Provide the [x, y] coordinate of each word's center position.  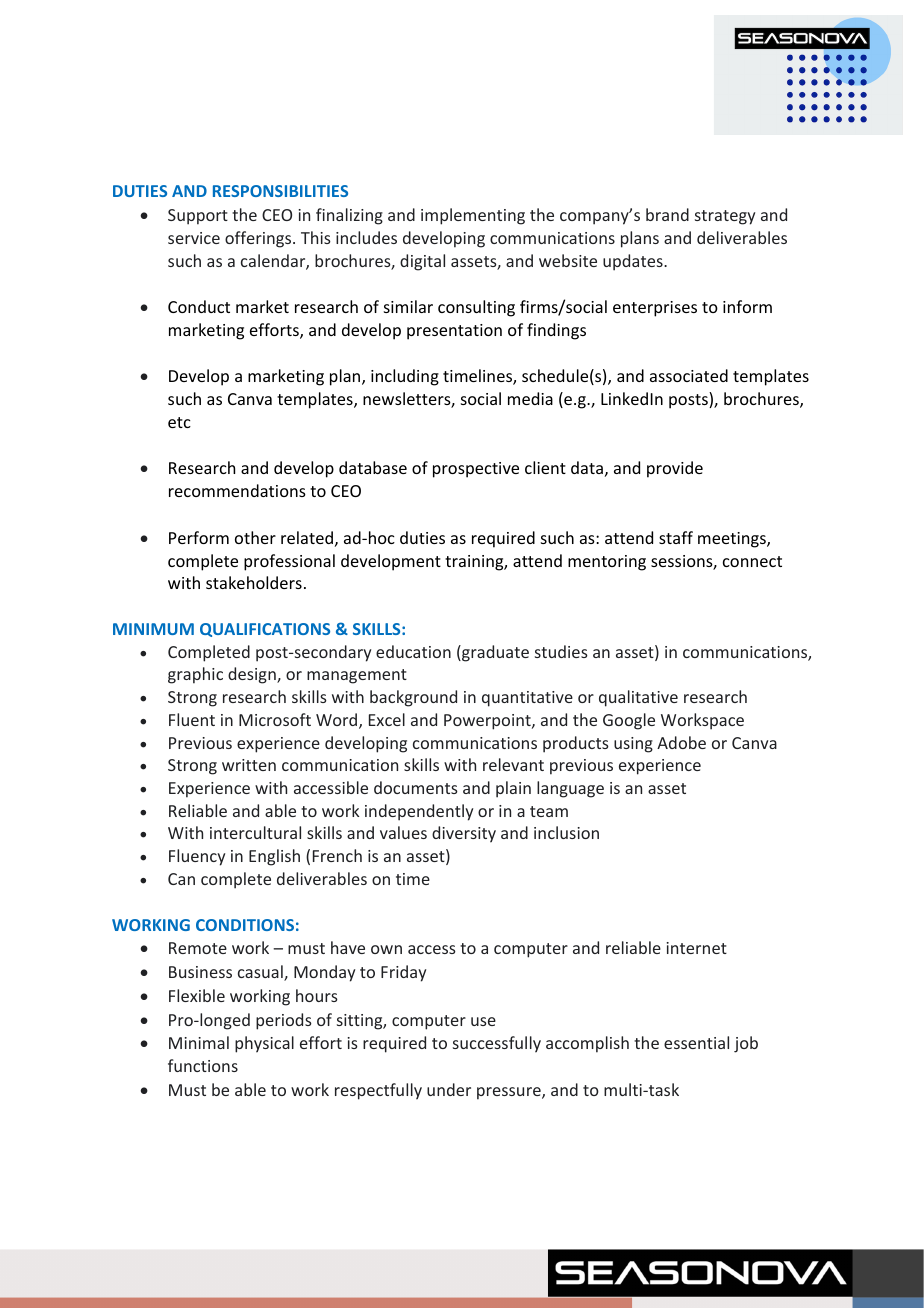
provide [675, 469]
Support [198, 217]
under [449, 1089]
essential [696, 1042]
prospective [476, 470]
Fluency [197, 857]
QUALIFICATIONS [265, 630]
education [413, 651]
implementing [473, 216]
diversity [464, 834]
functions [203, 1065]
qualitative [638, 698]
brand [667, 214]
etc [179, 422]
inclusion [566, 832]
